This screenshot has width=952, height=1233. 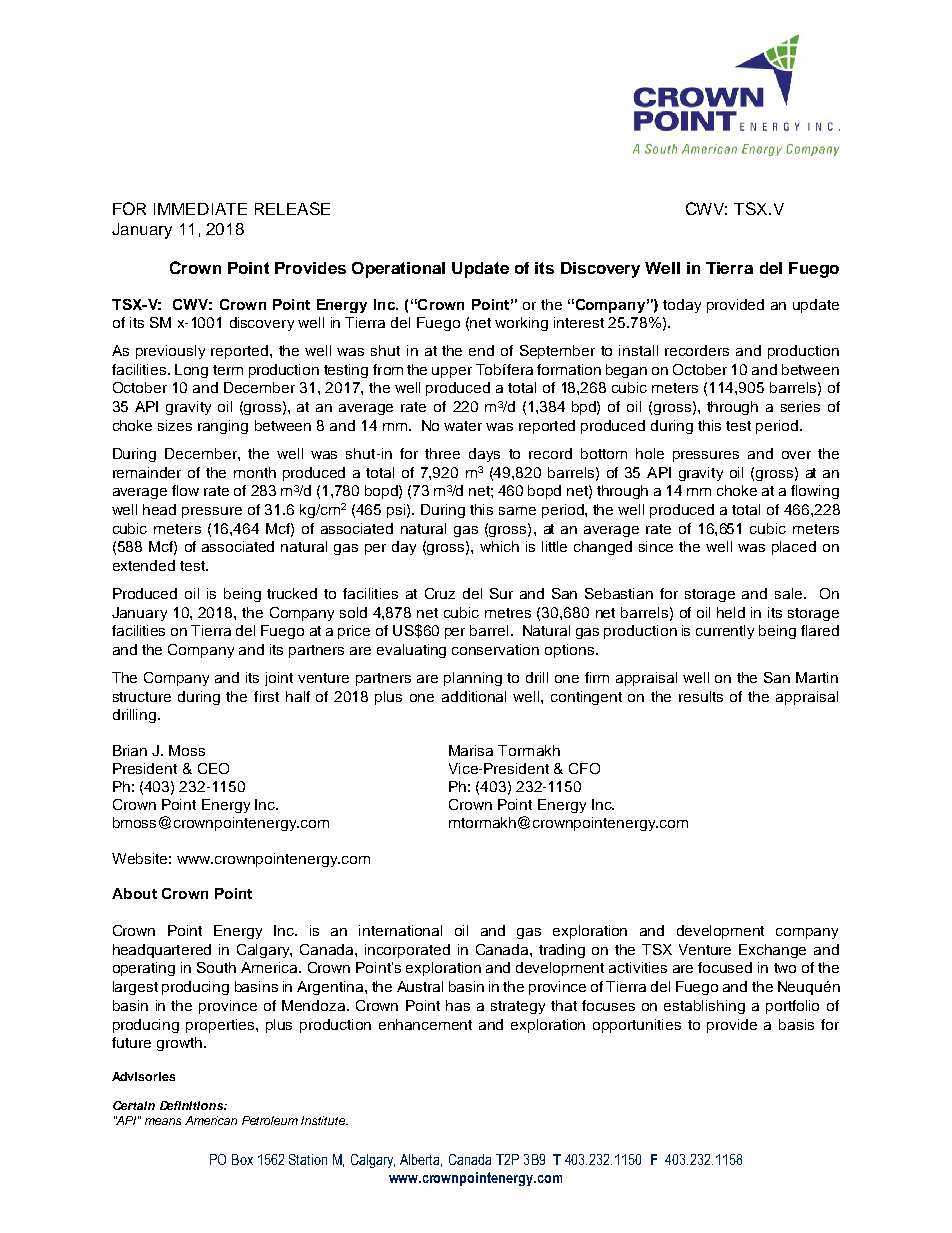 I want to click on basis, so click(x=796, y=1024).
